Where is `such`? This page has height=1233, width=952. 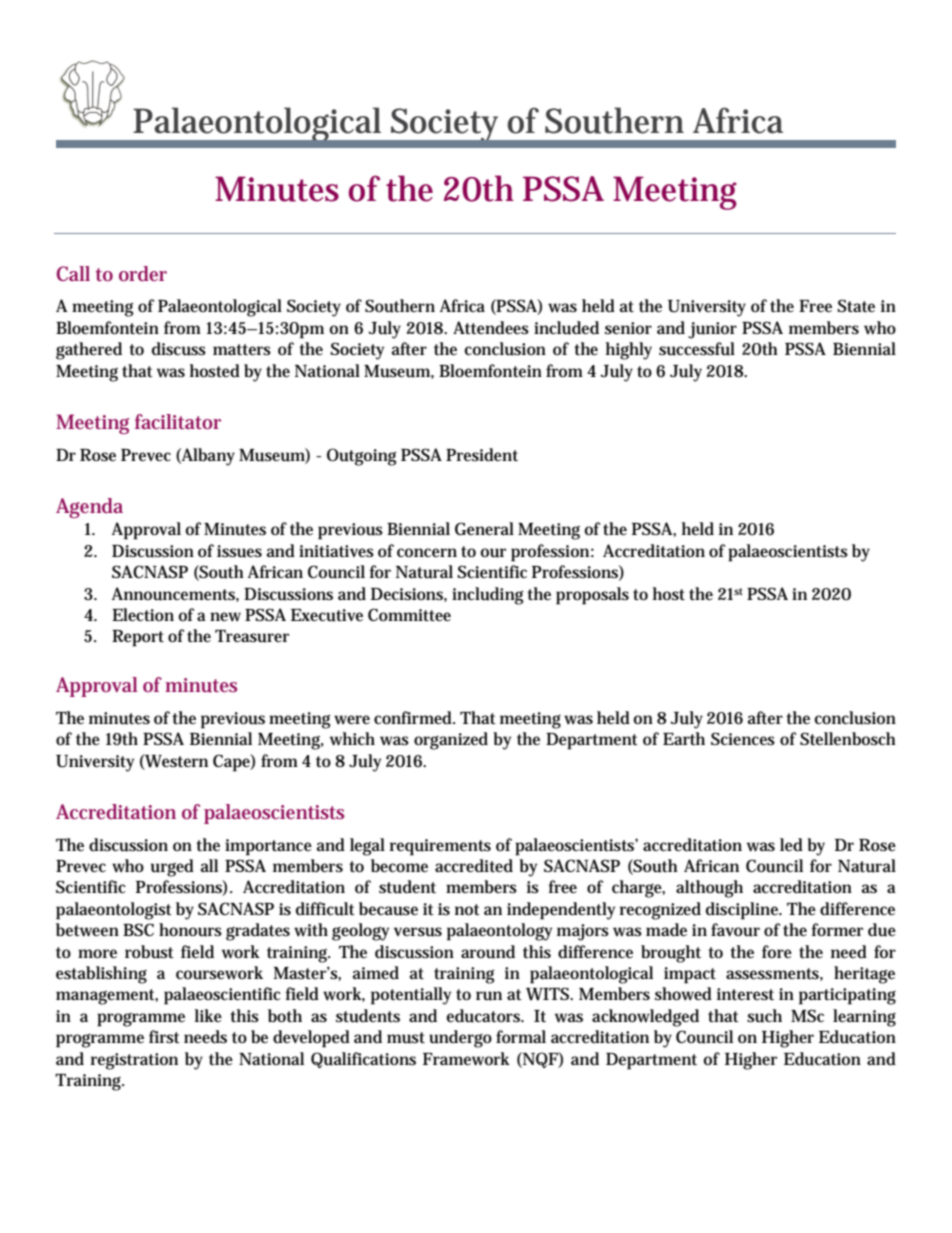 such is located at coordinates (764, 1016).
